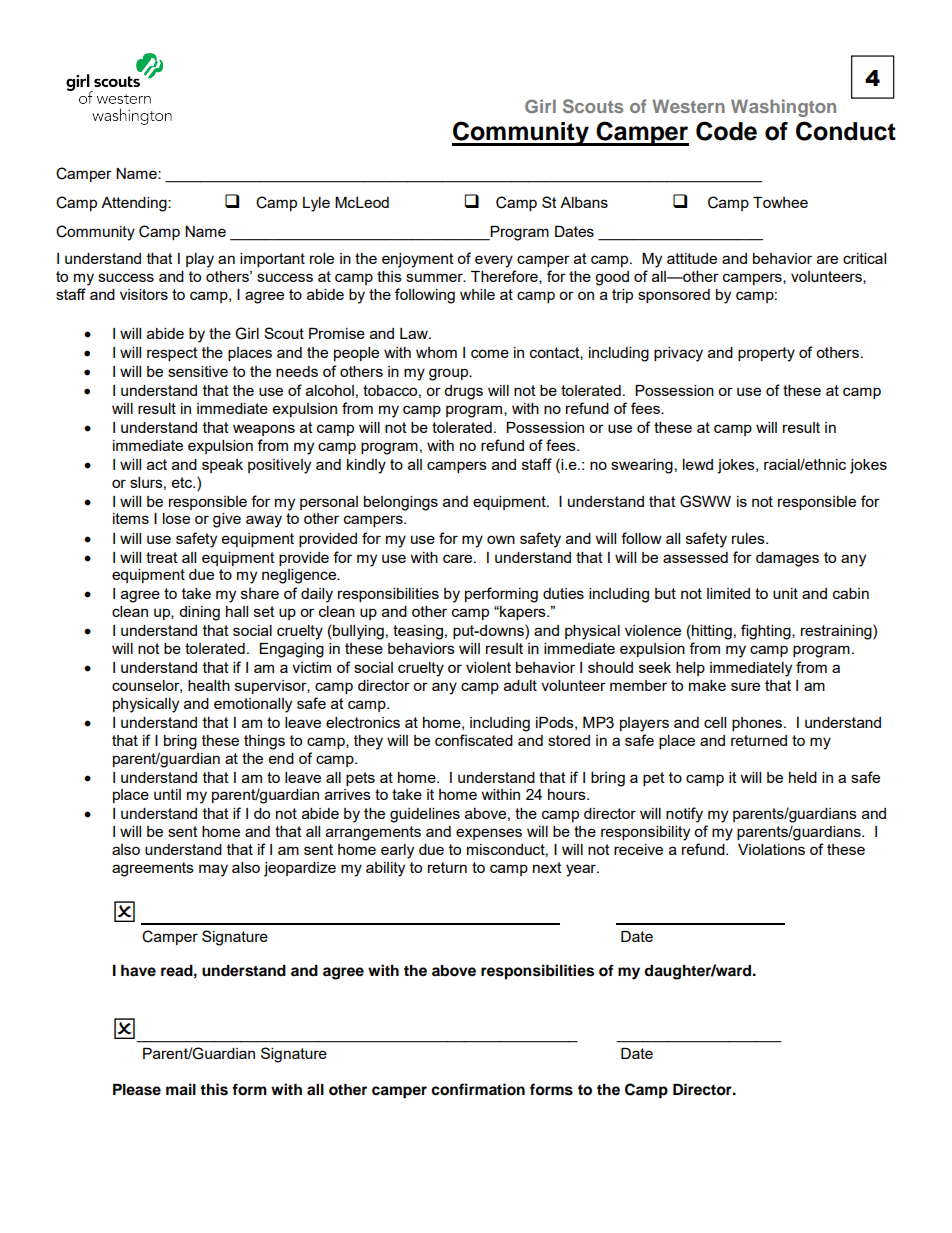  I want to click on sensitive, so click(198, 371).
